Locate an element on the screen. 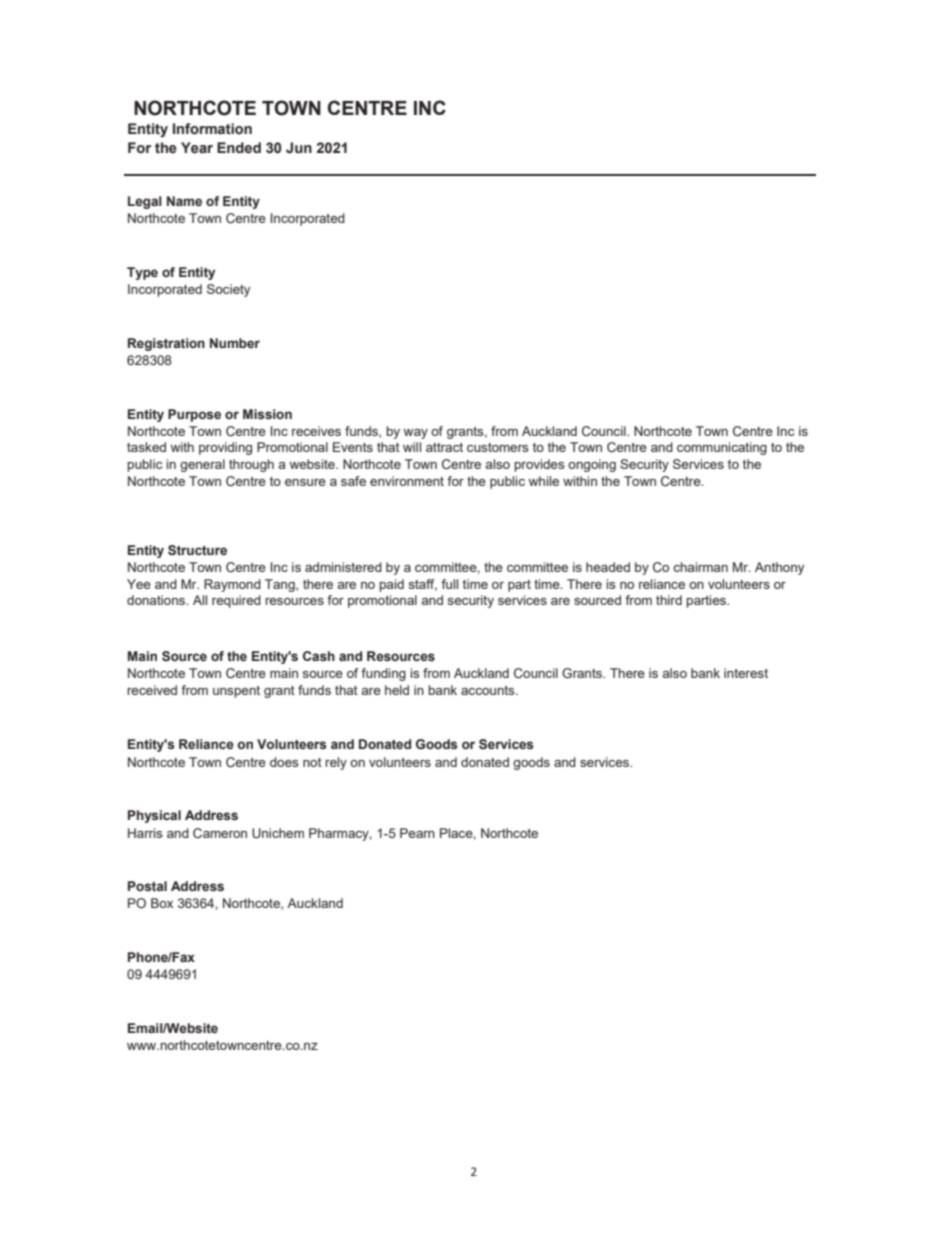 Image resolution: width=952 pixels, height=1233 pixels. Year is located at coordinates (197, 148).
